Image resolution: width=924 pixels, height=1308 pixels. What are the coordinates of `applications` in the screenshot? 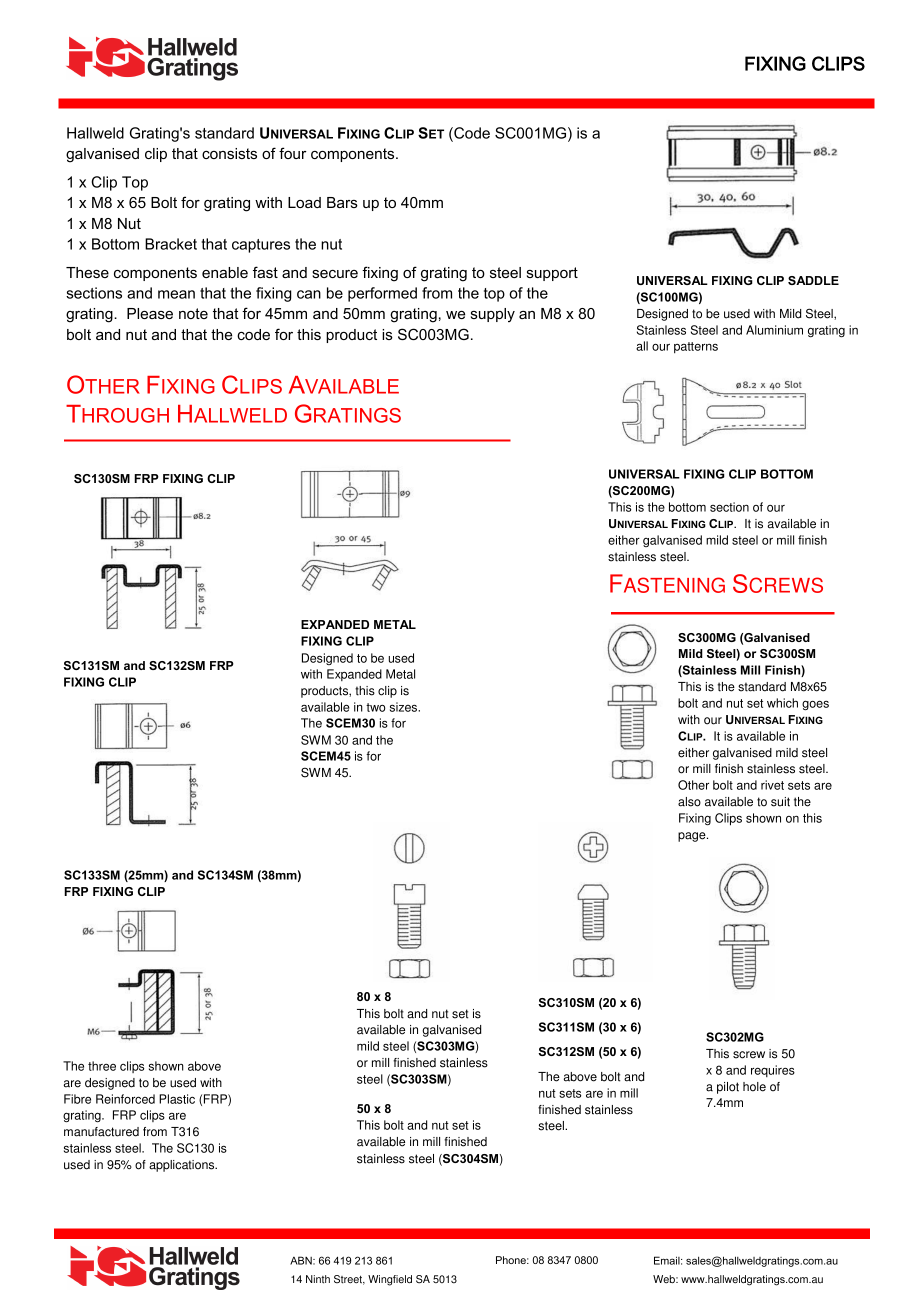 It's located at (183, 1166).
